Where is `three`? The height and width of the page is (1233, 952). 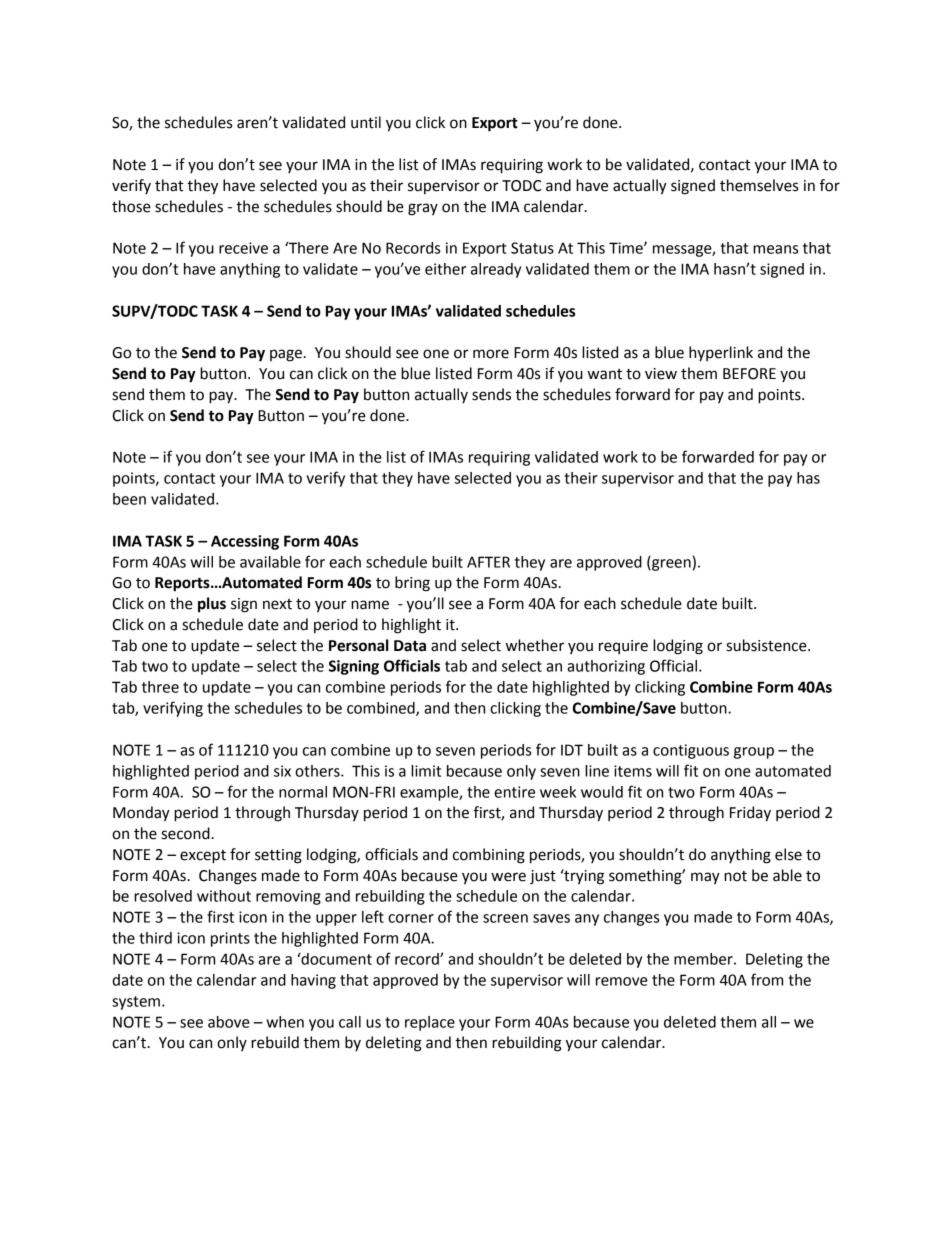 three is located at coordinates (160, 687).
